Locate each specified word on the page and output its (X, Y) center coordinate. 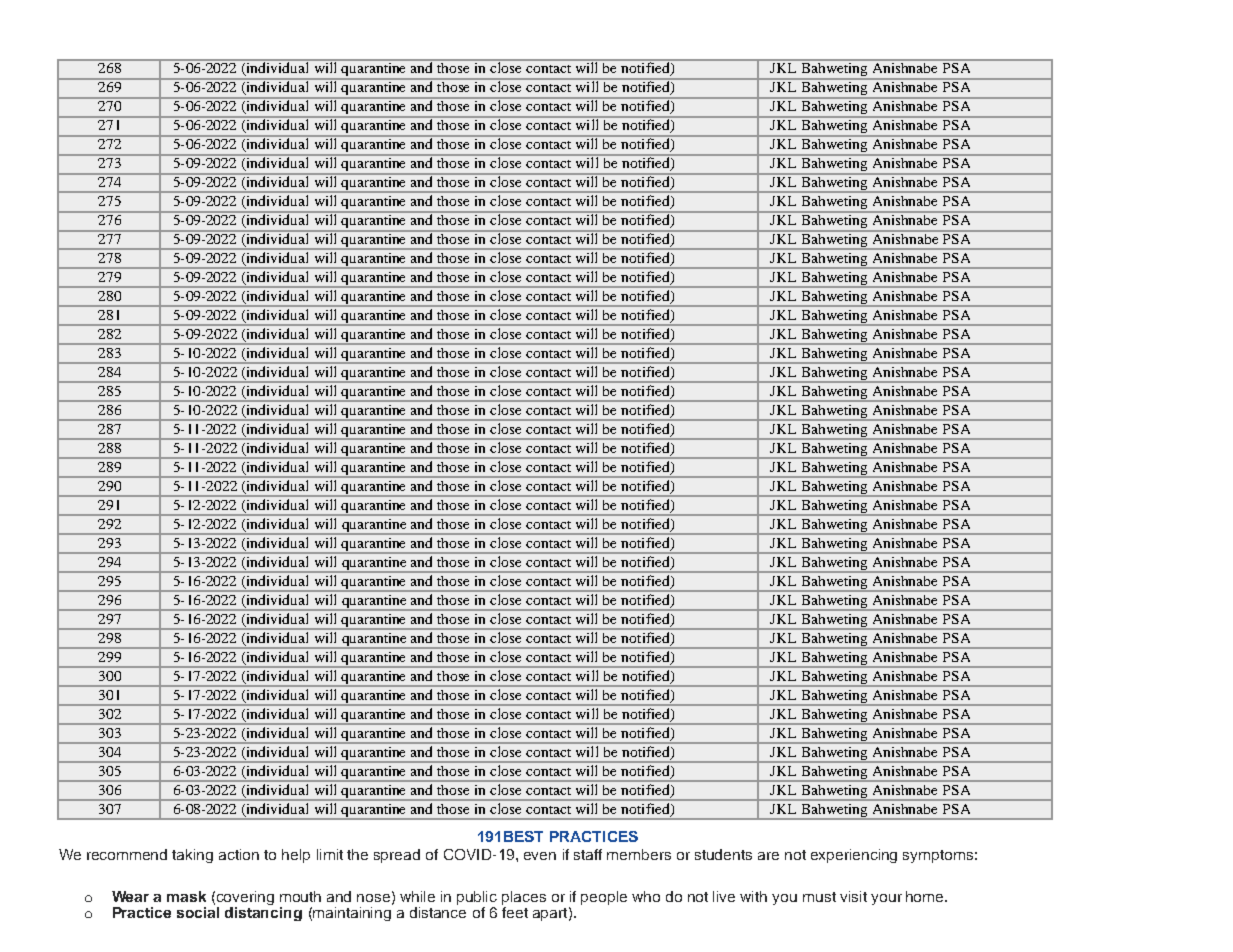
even (540, 856)
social (198, 911)
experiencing (854, 856)
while (417, 896)
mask (186, 896)
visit (853, 896)
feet (515, 911)
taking (192, 856)
